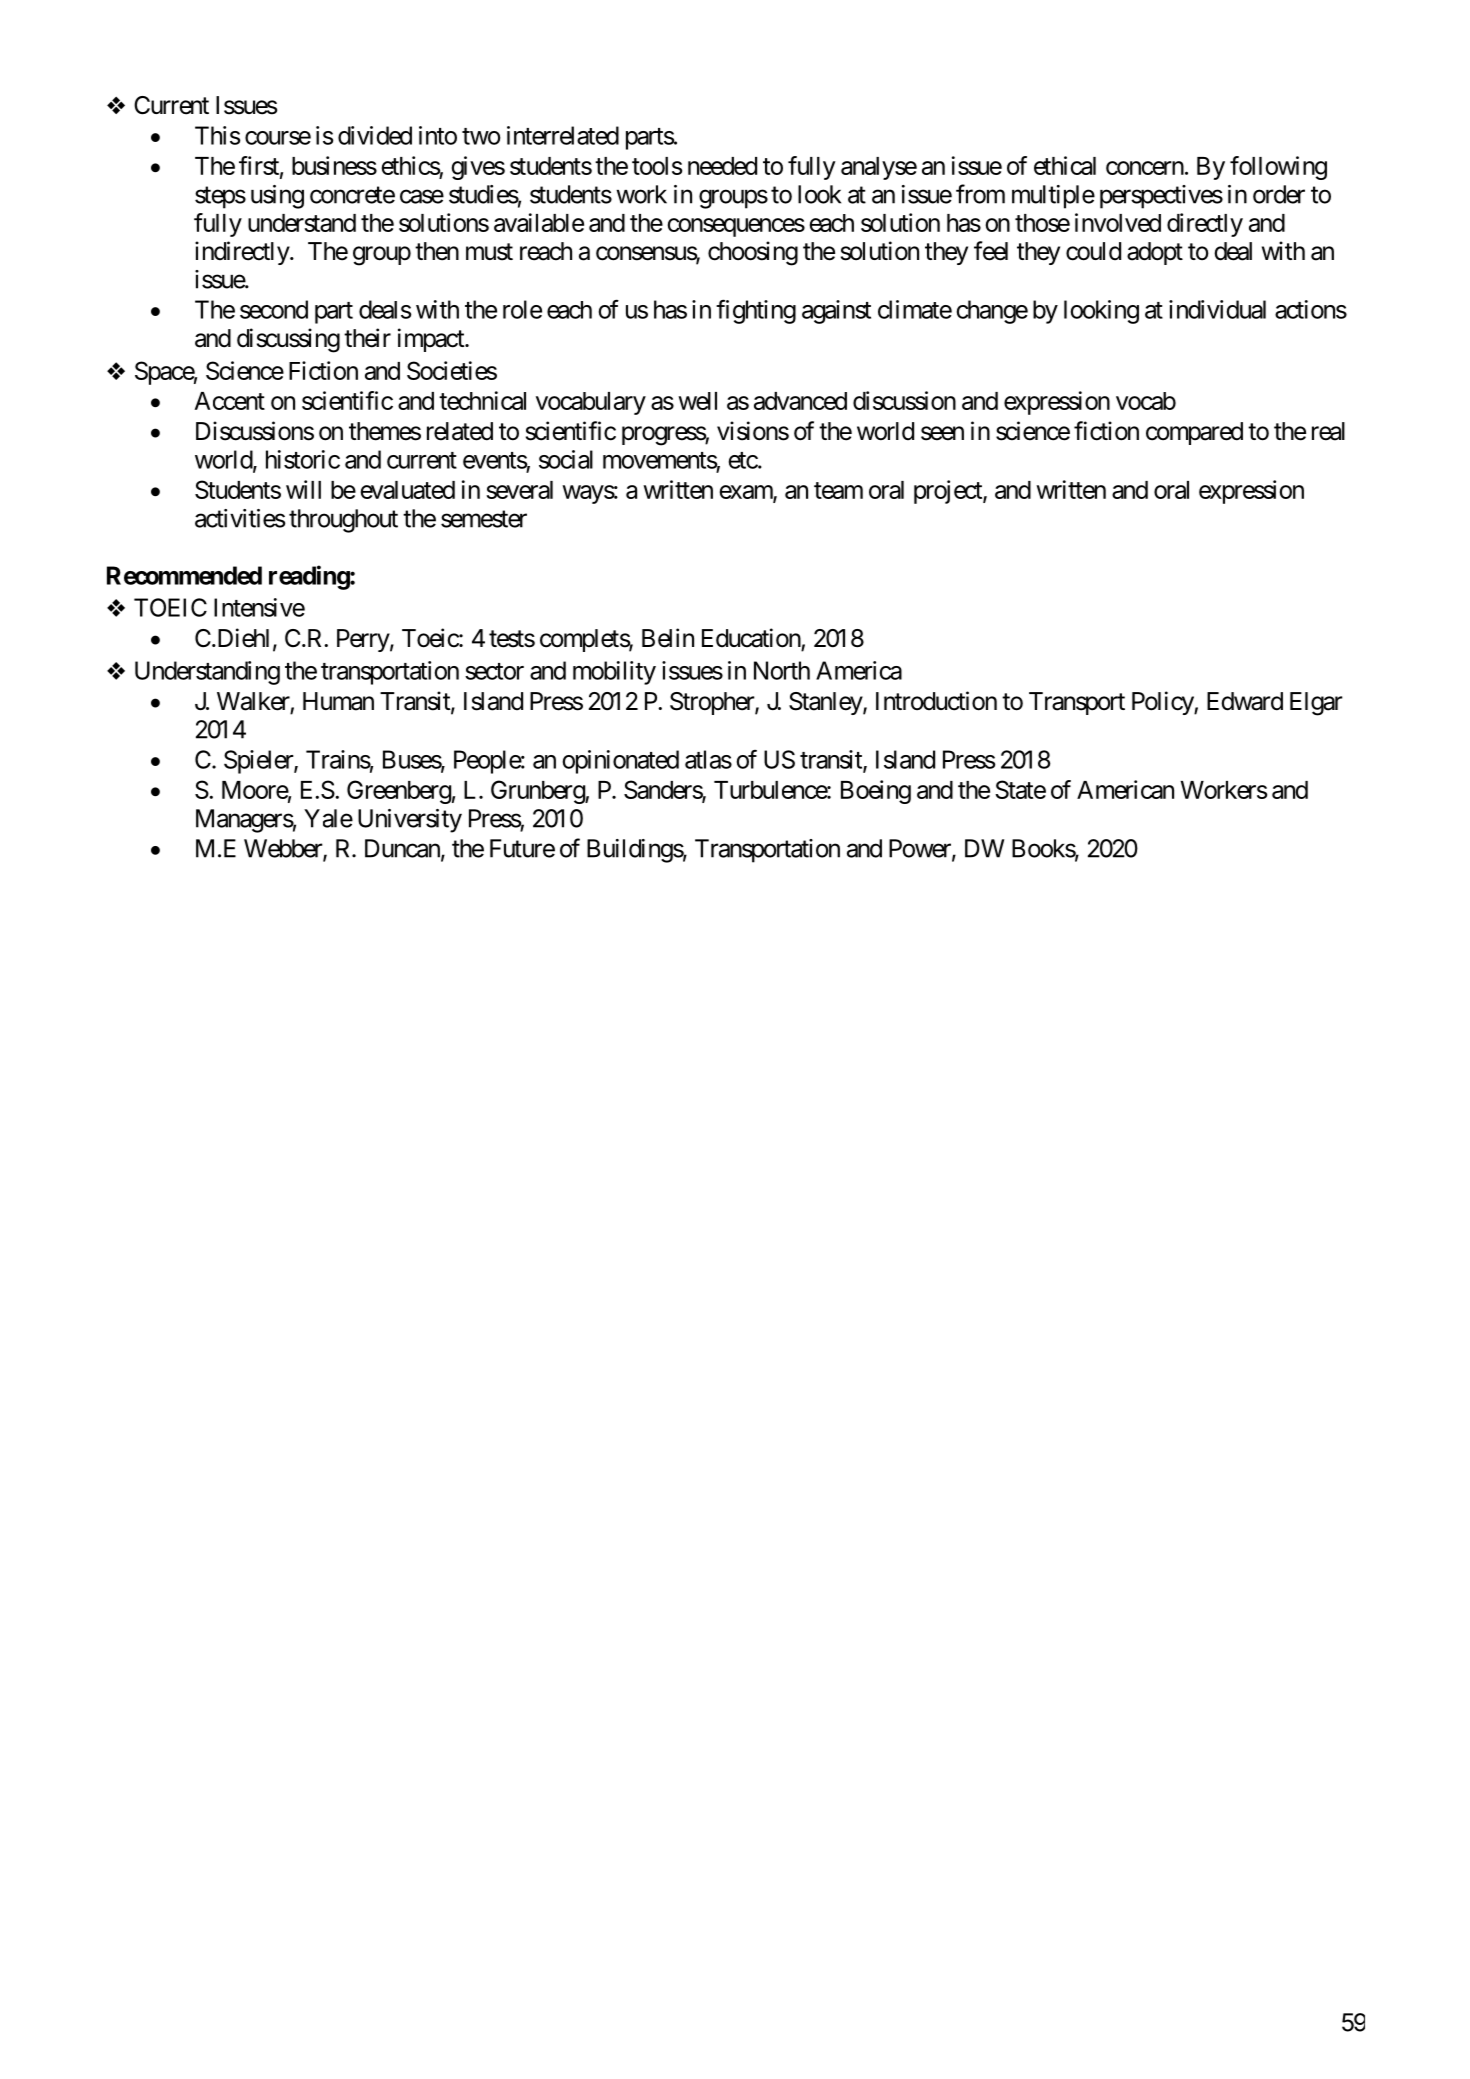 The image size is (1470, 2079). What do you see at coordinates (722, 166) in the screenshot?
I see `needed` at bounding box center [722, 166].
